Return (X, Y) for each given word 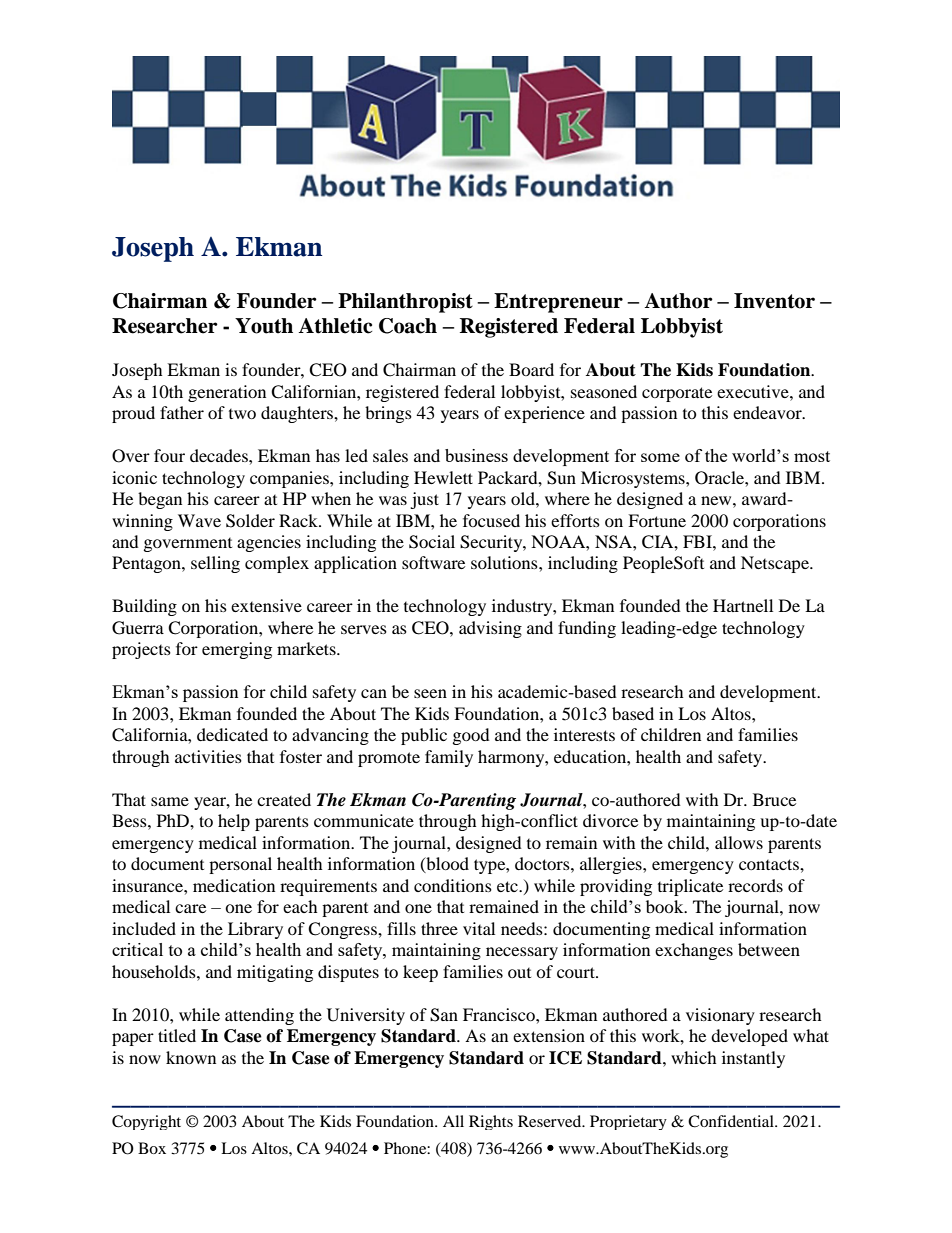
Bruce (774, 799)
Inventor (774, 301)
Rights (491, 1122)
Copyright (146, 1122)
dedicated (232, 734)
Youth (264, 326)
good (471, 736)
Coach (408, 326)
